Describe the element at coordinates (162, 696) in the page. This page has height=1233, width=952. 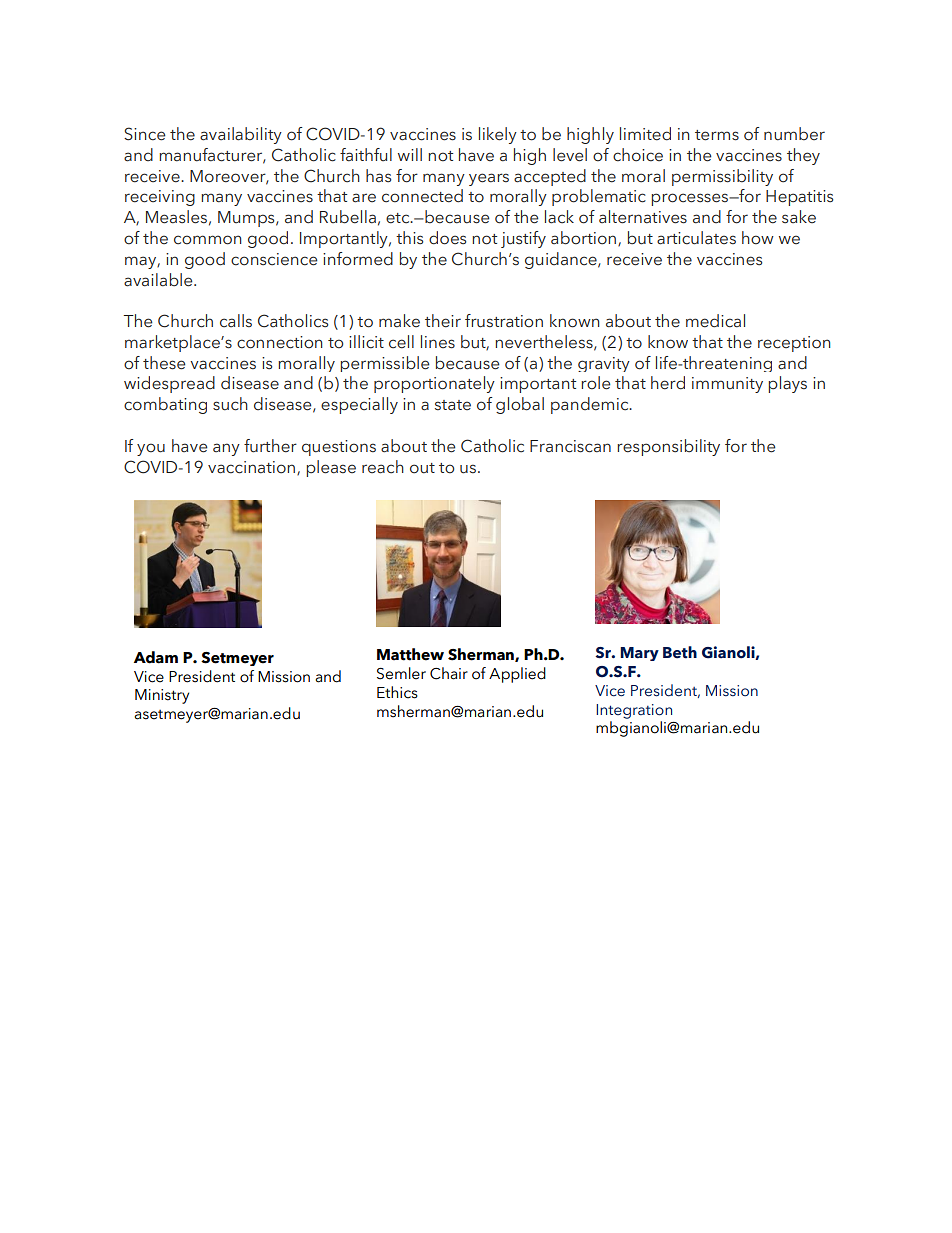
I see `Ministry` at that location.
